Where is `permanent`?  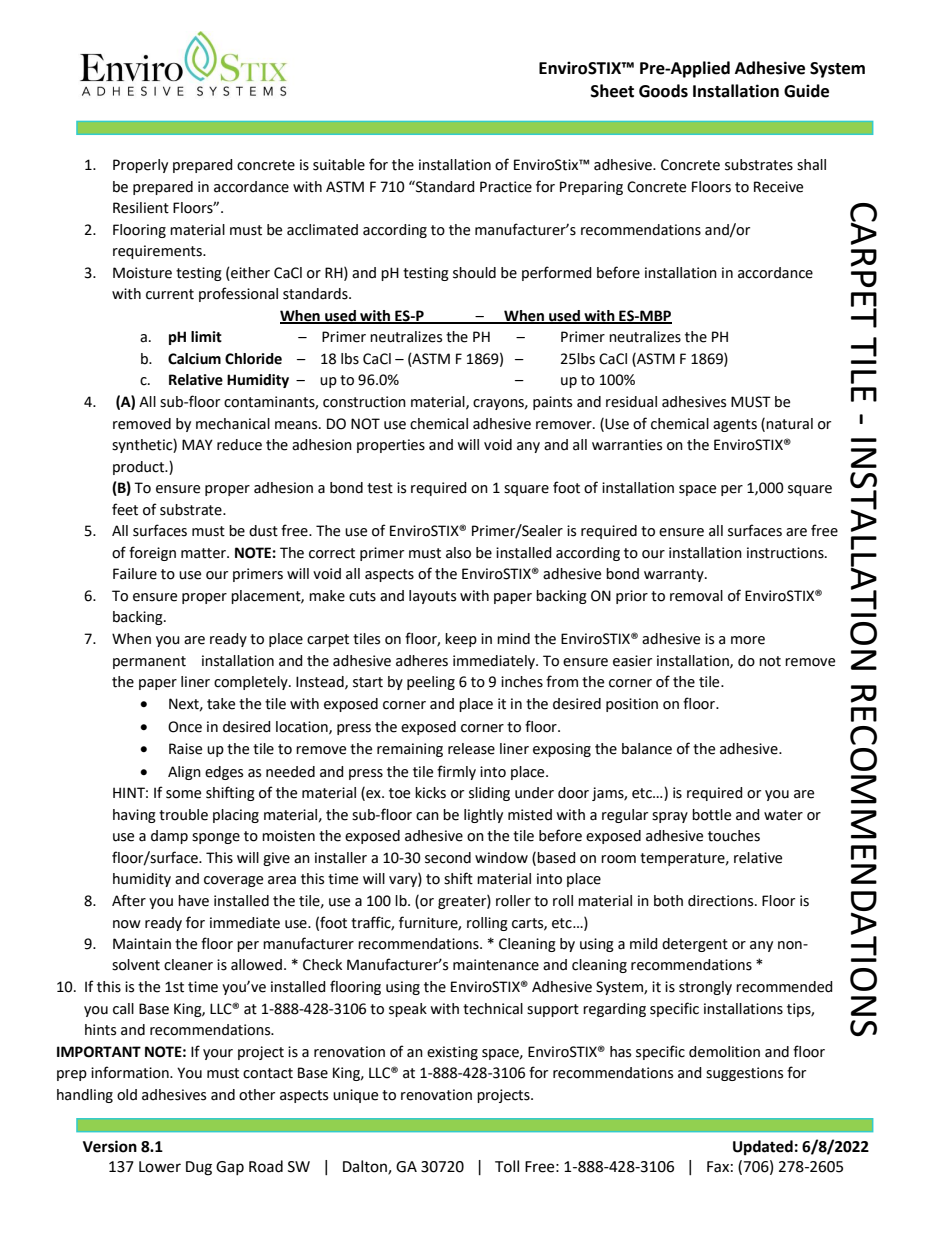 permanent is located at coordinates (149, 662).
